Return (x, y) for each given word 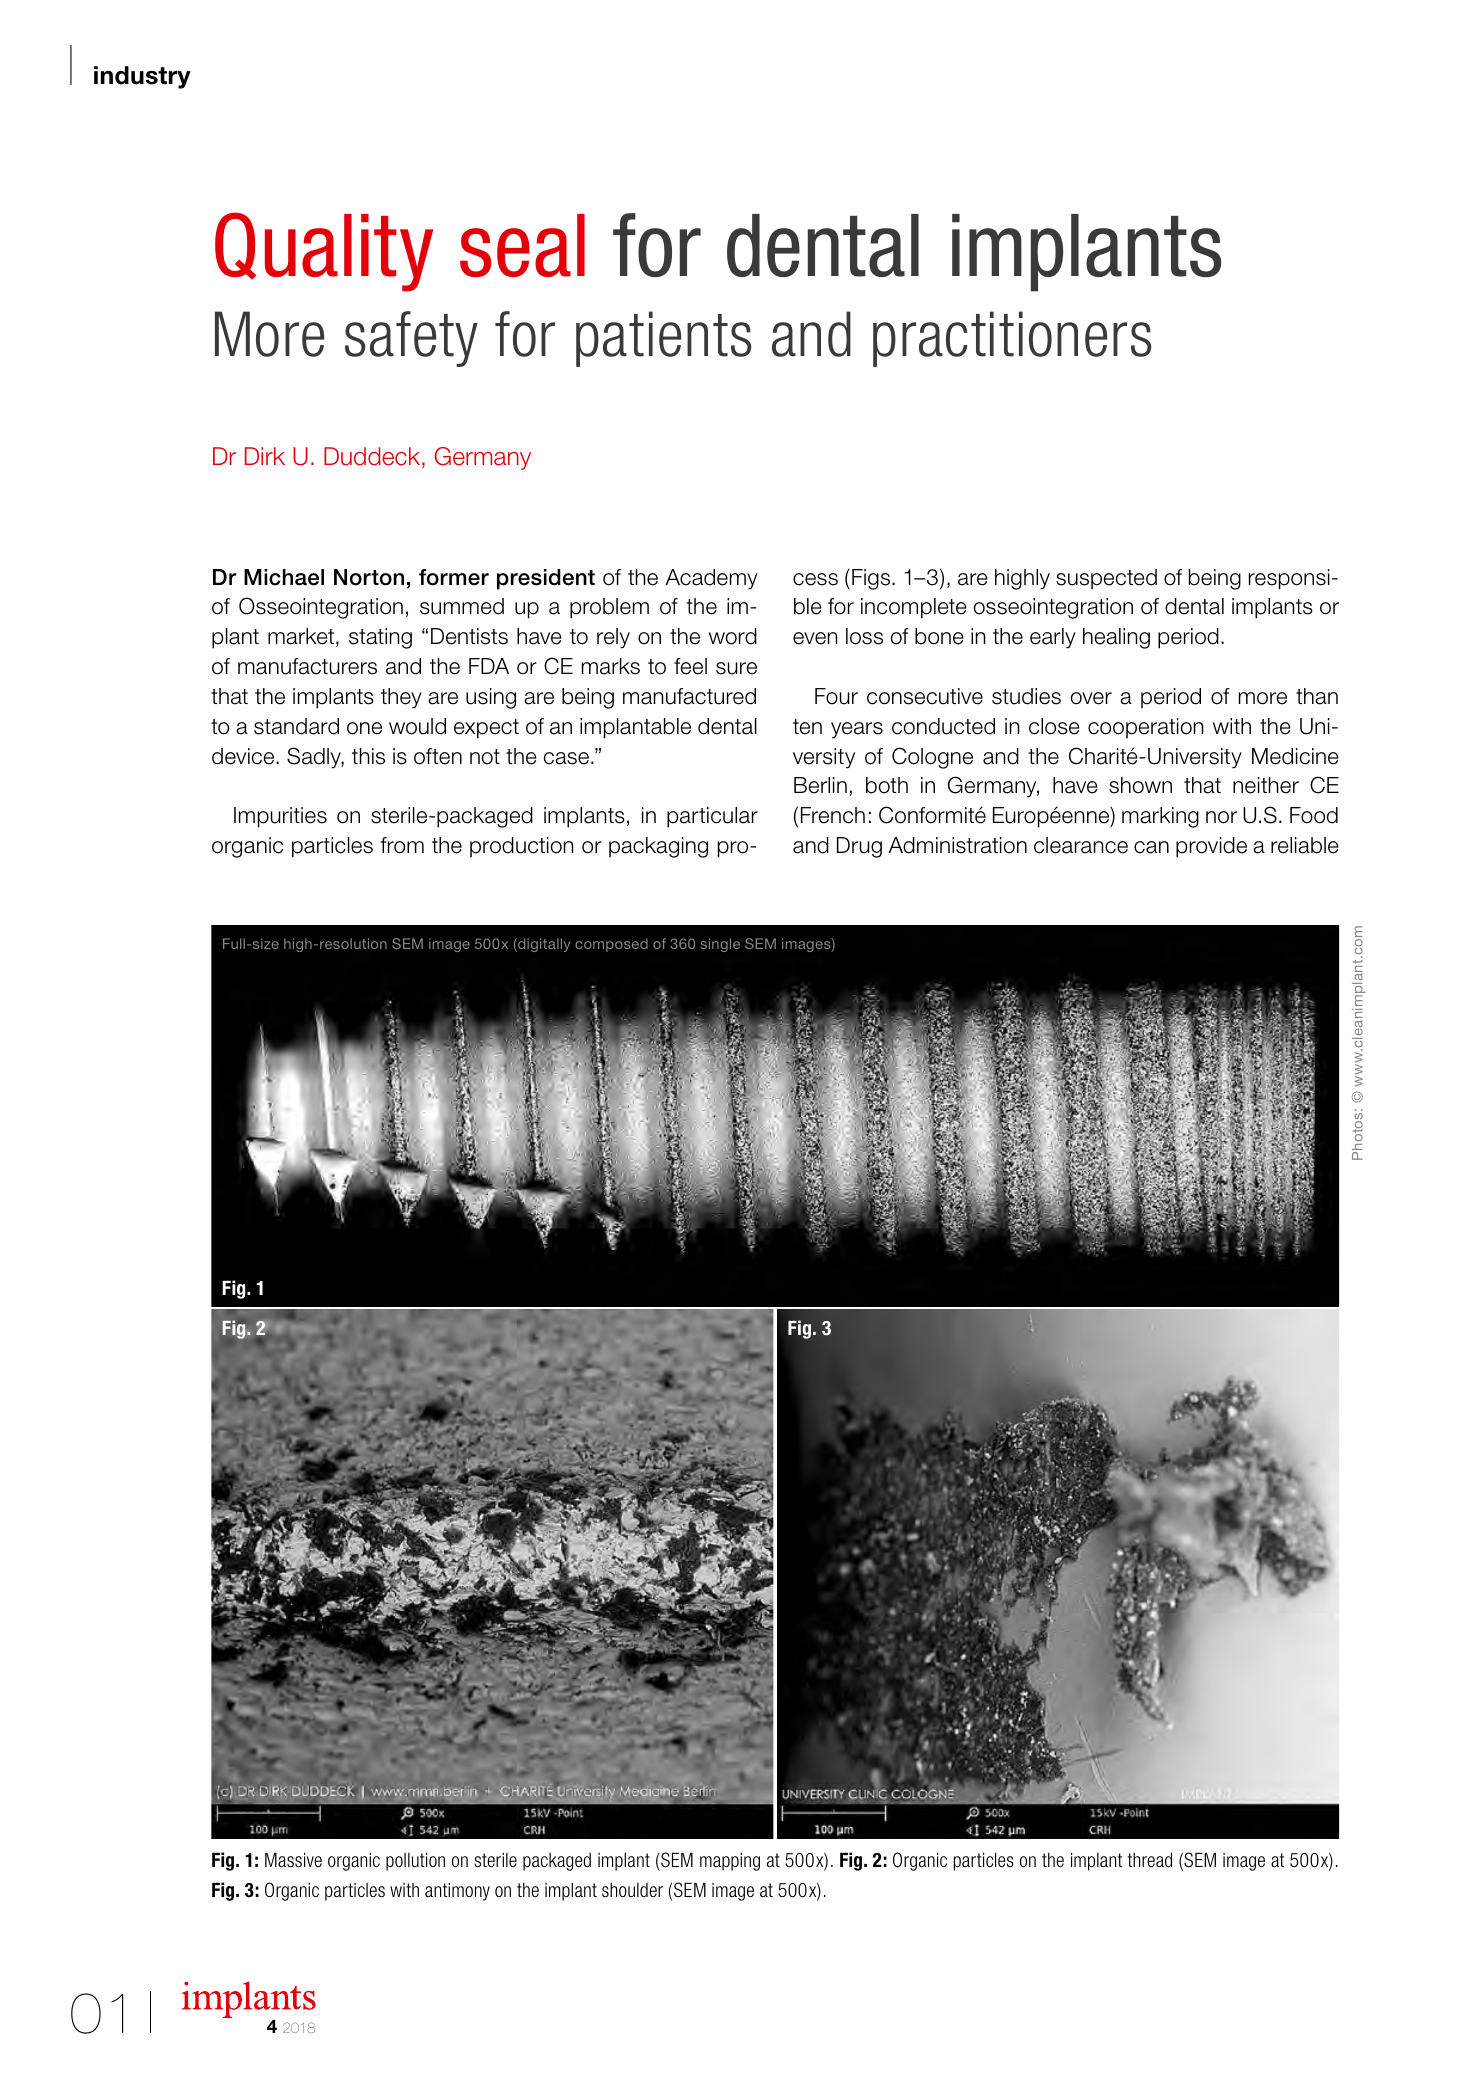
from (402, 845)
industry (142, 77)
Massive (293, 1860)
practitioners (1012, 339)
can (1151, 847)
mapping (730, 1862)
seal (522, 245)
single (720, 945)
